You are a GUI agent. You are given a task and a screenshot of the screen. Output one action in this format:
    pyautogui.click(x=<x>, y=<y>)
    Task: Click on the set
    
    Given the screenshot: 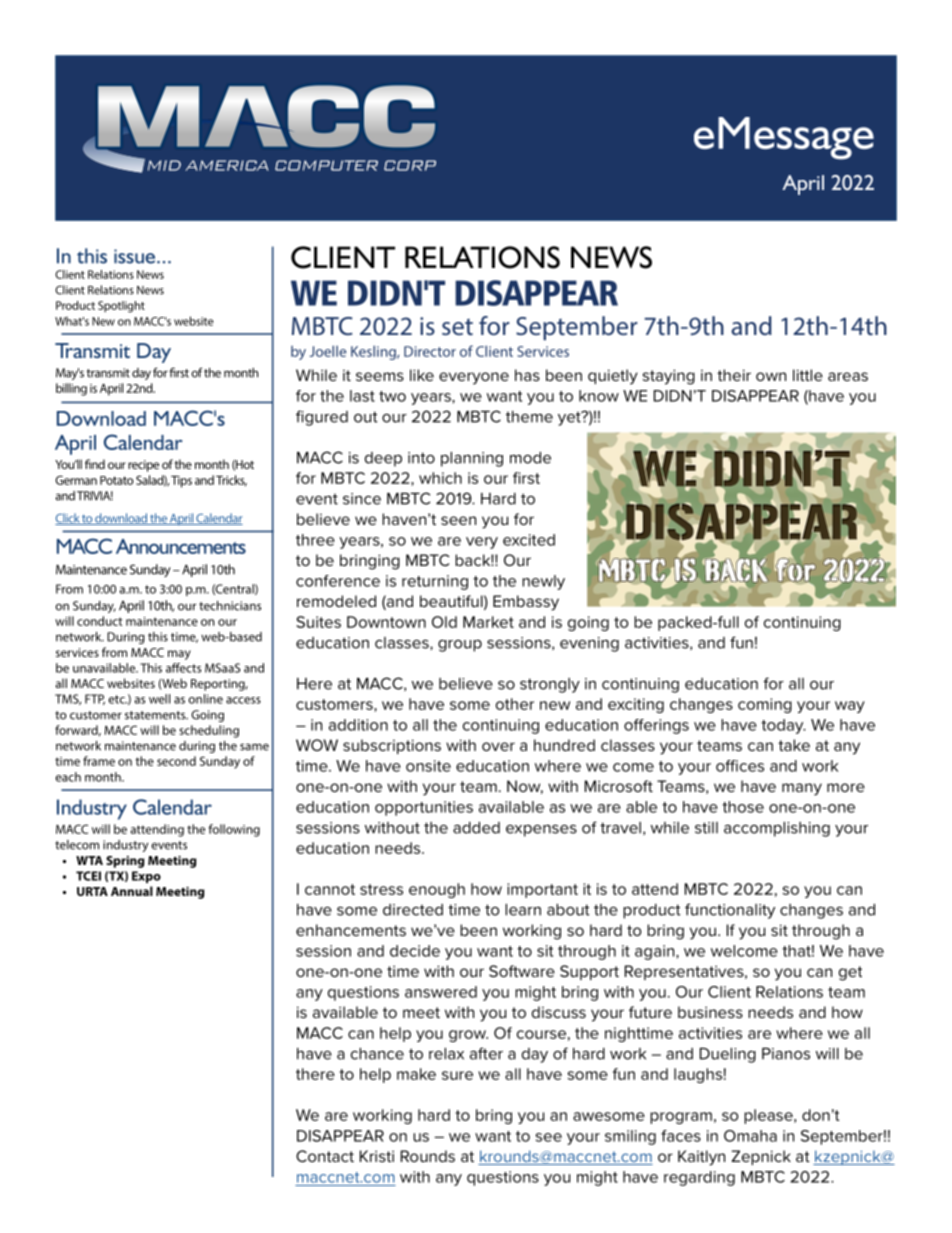 What is the action you would take?
    pyautogui.click(x=457, y=327)
